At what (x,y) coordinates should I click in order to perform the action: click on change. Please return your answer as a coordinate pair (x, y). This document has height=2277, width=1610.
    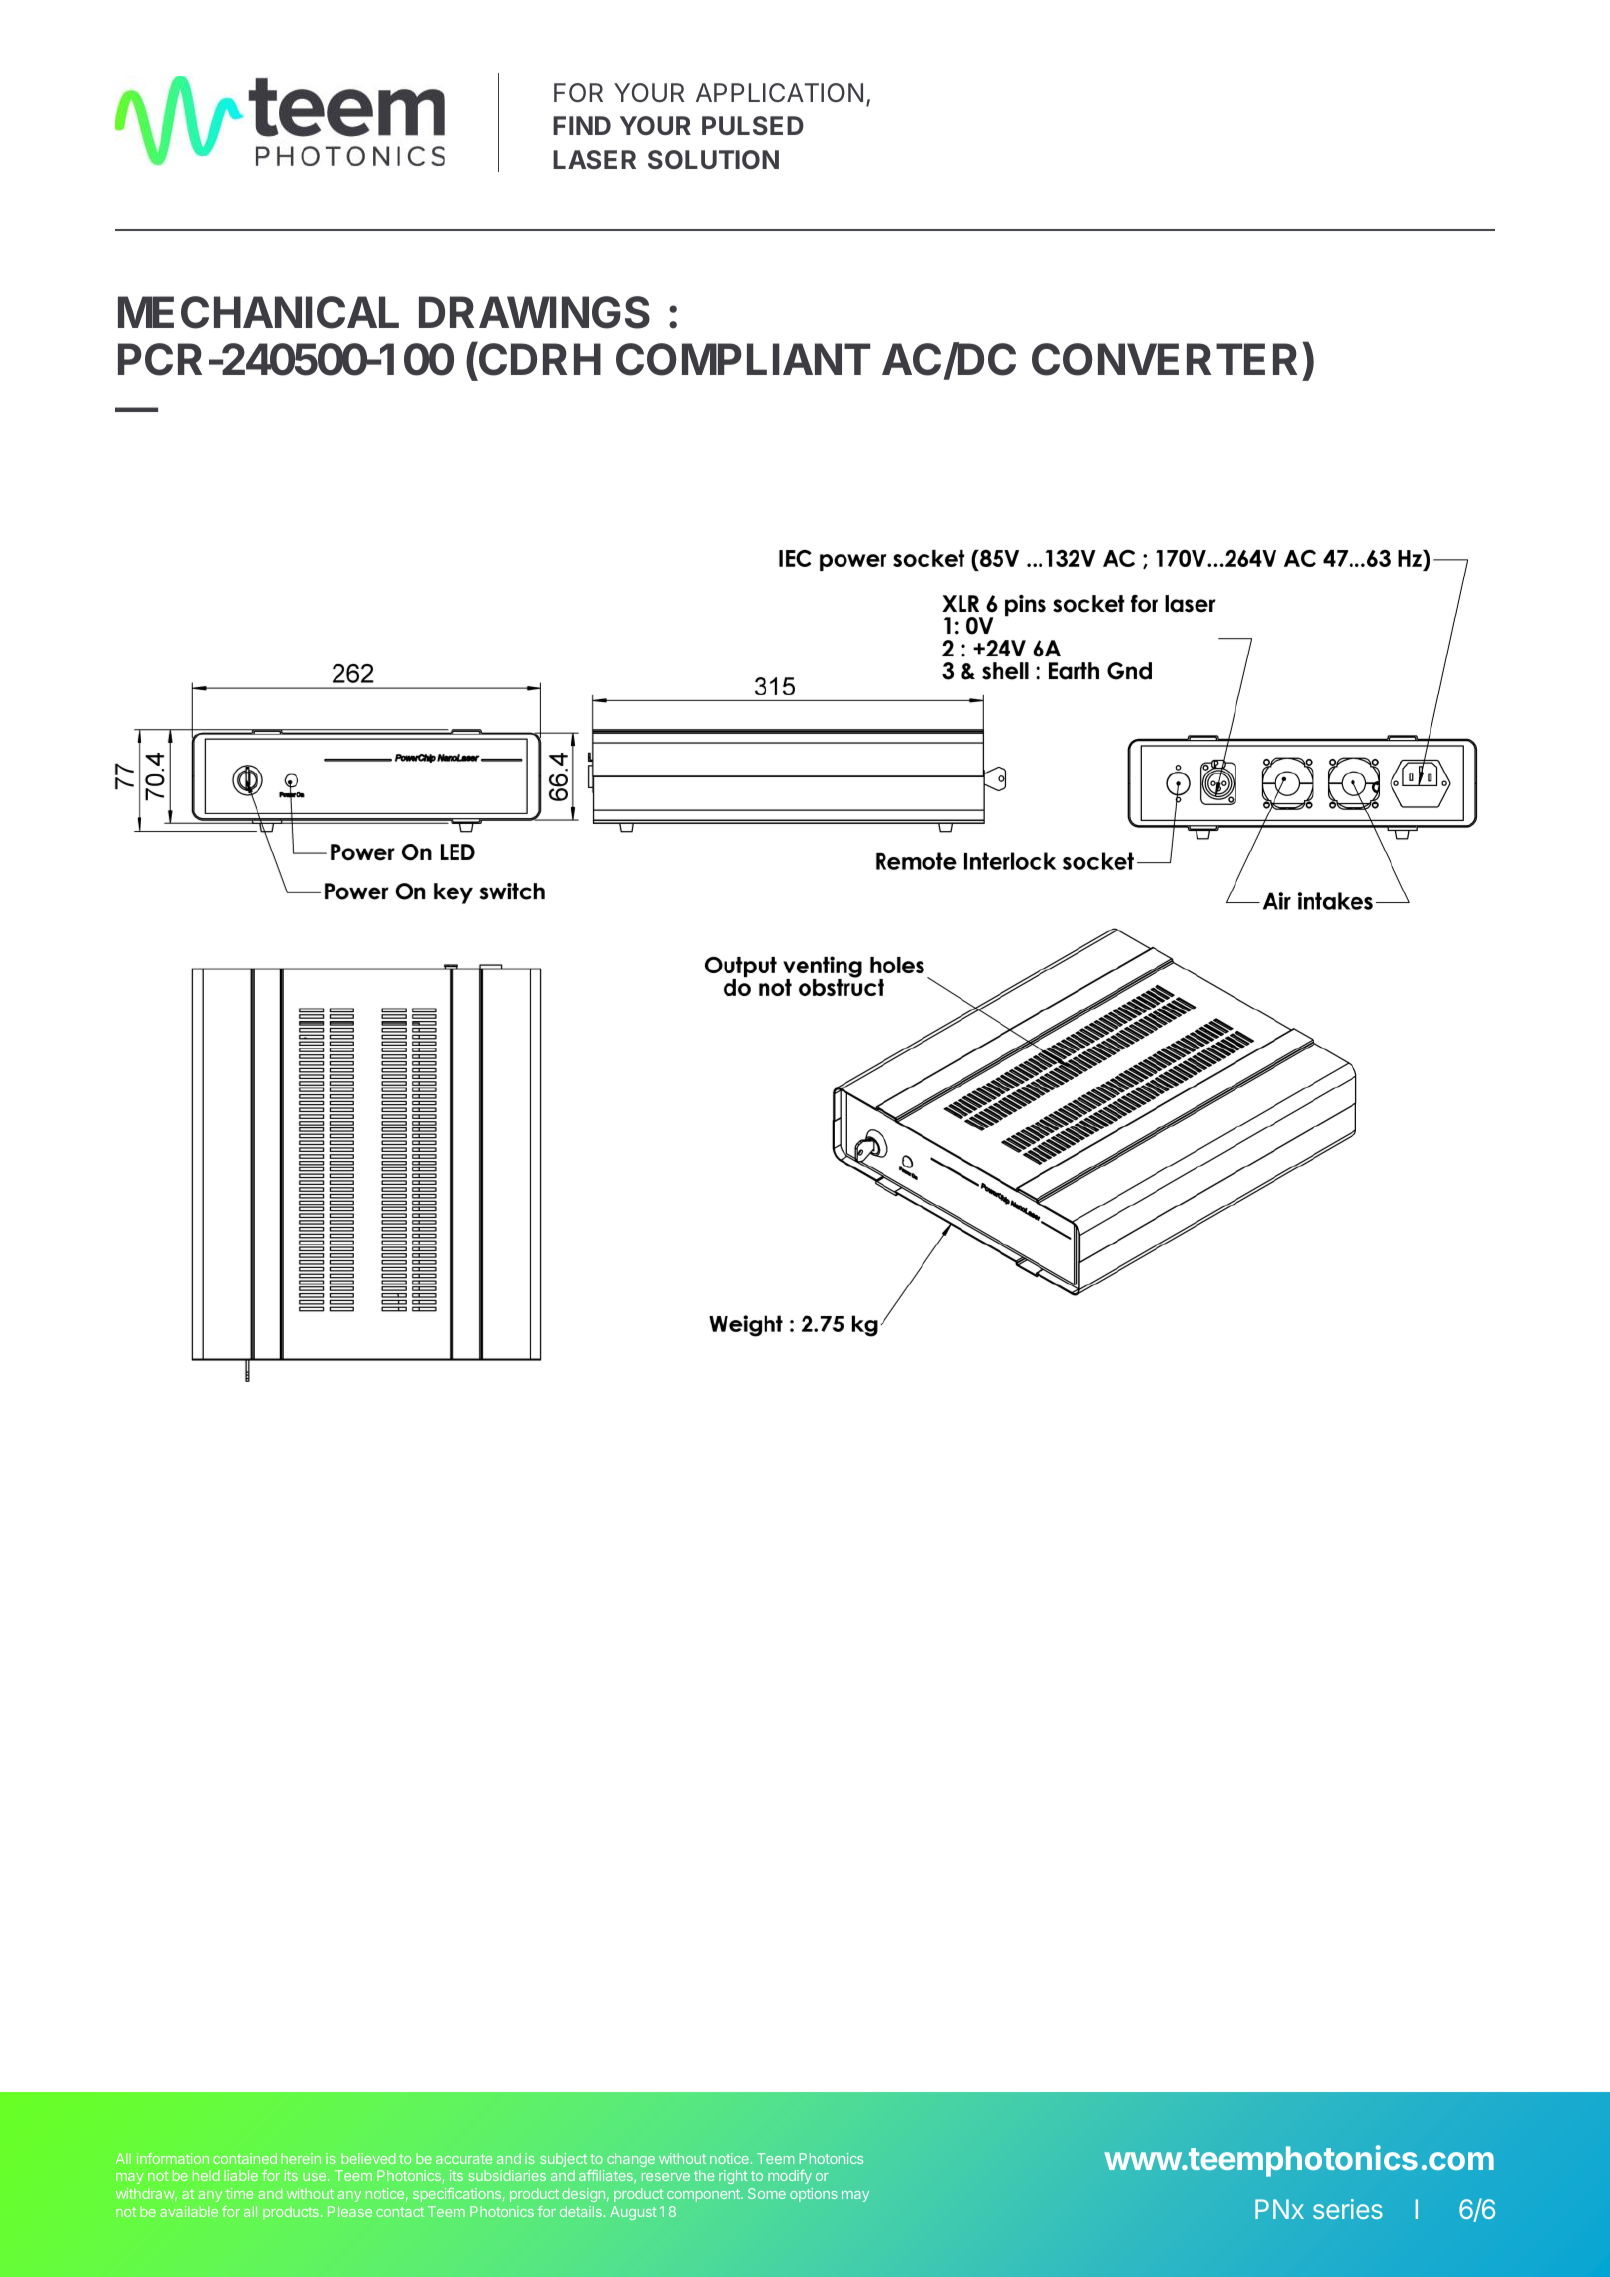
    Looking at the image, I should click on (631, 2160).
